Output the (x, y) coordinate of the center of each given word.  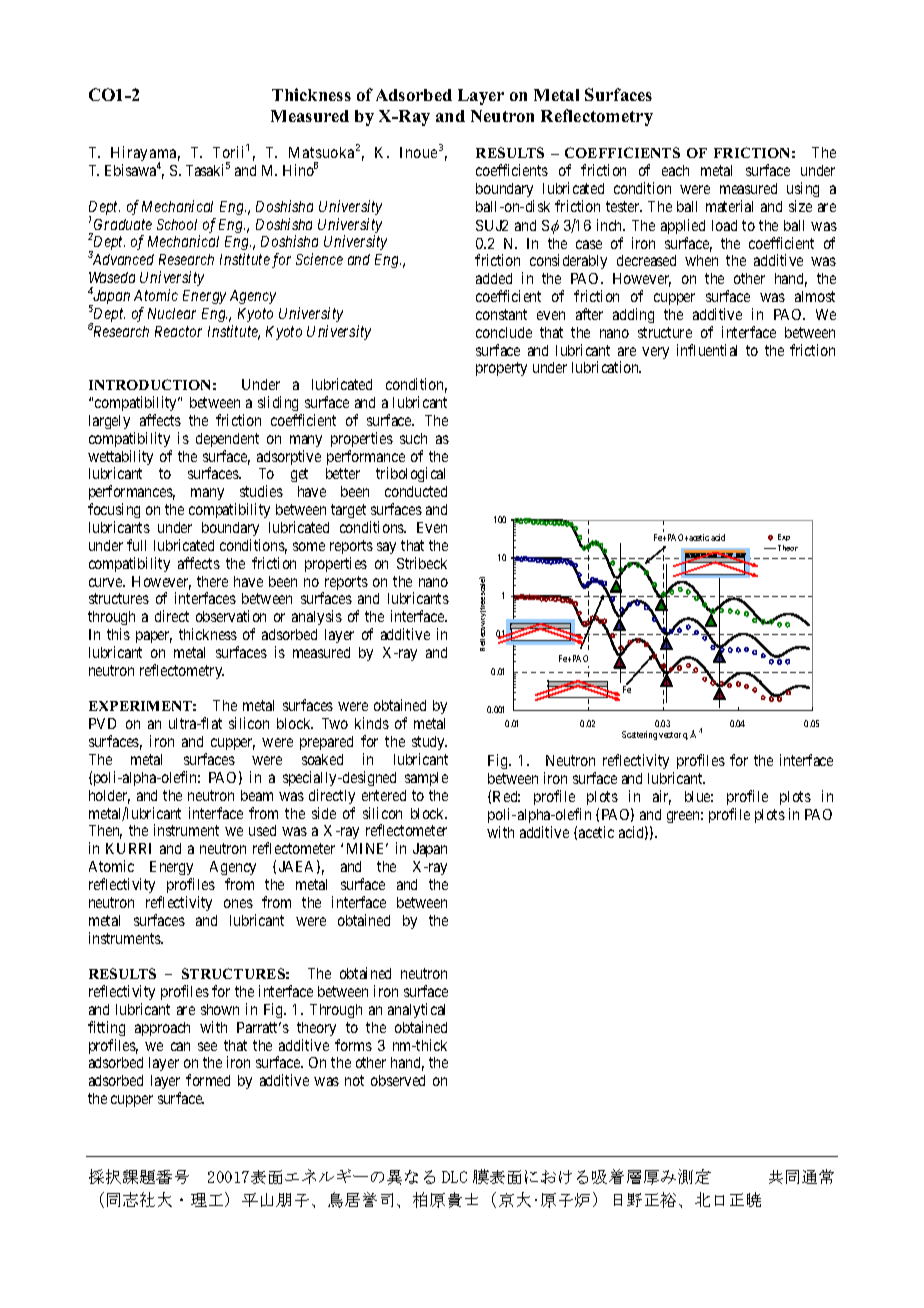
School (177, 224)
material (729, 206)
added (494, 278)
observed (398, 1080)
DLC (454, 1177)
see (207, 1046)
